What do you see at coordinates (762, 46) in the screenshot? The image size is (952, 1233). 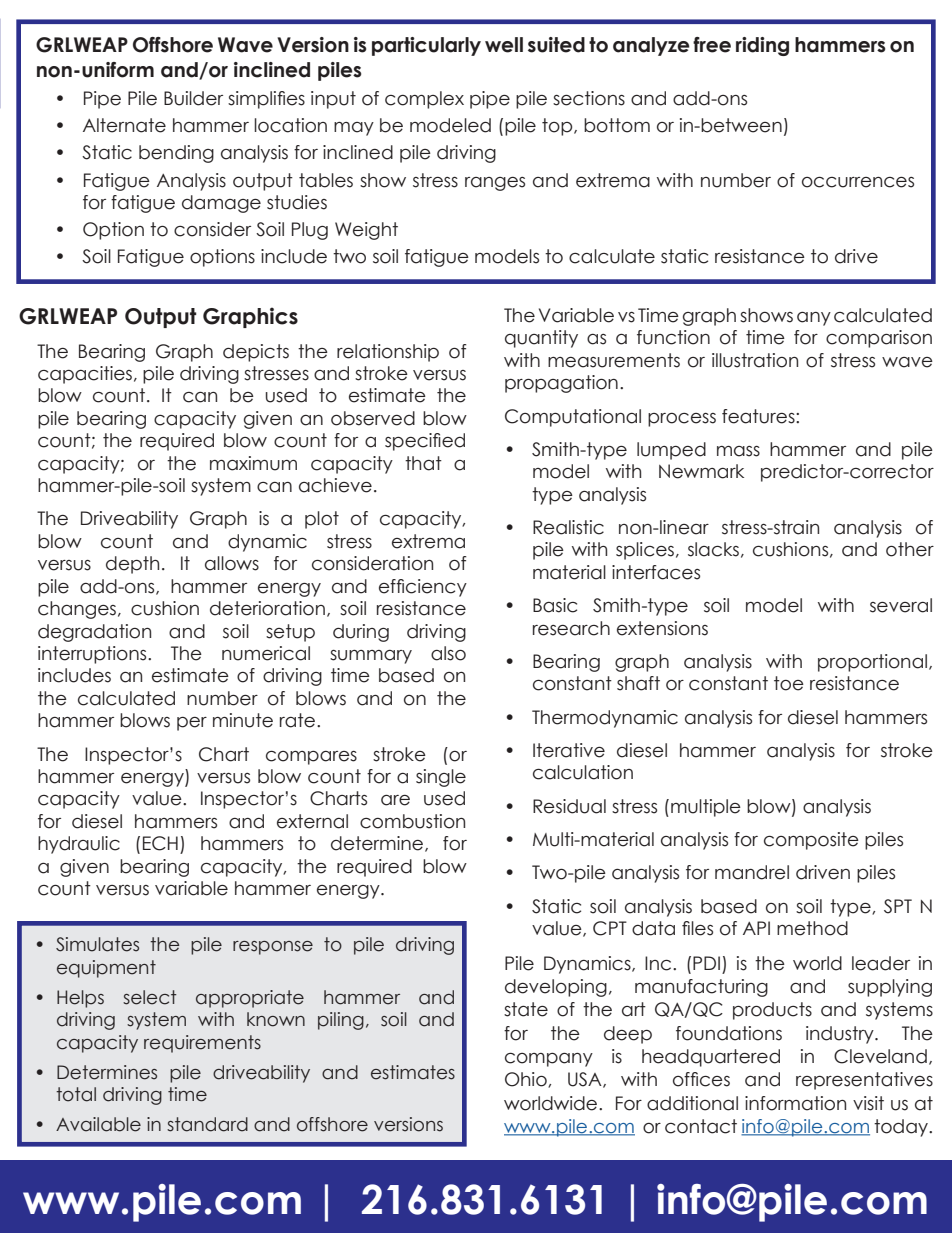 I see `riding` at bounding box center [762, 46].
